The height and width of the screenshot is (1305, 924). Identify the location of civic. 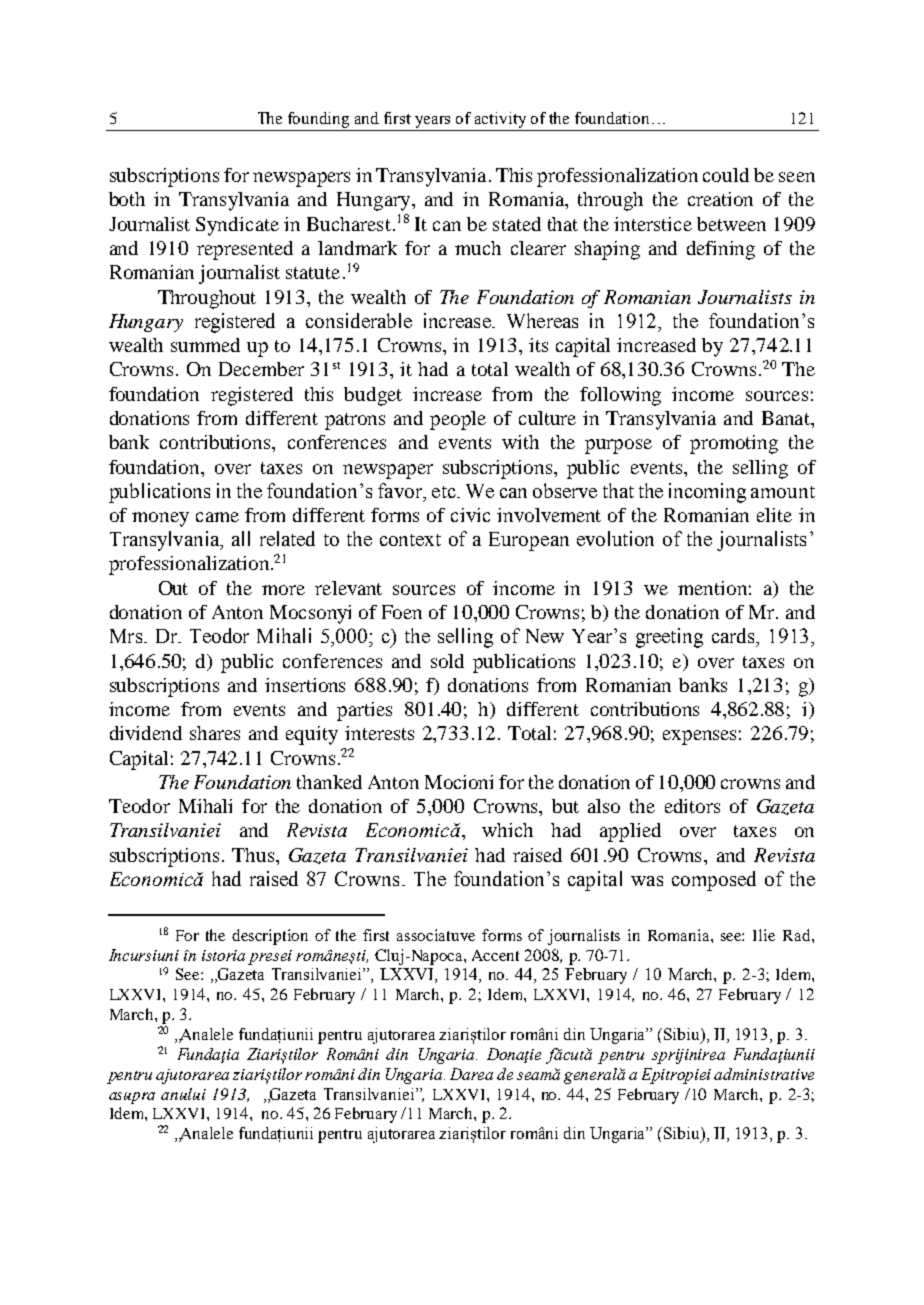
(470, 515).
